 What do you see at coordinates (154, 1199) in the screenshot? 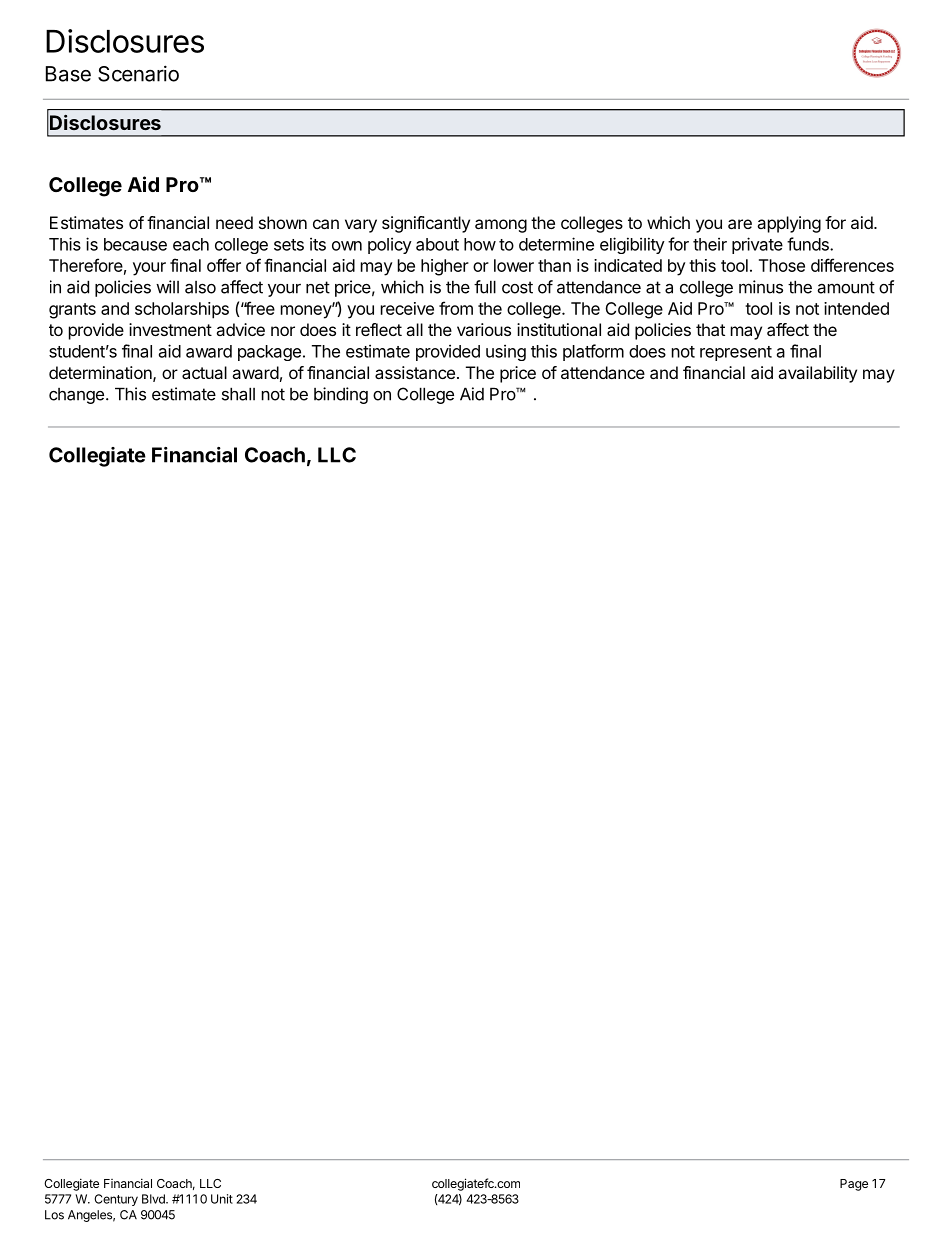
I see `Blvd` at bounding box center [154, 1199].
